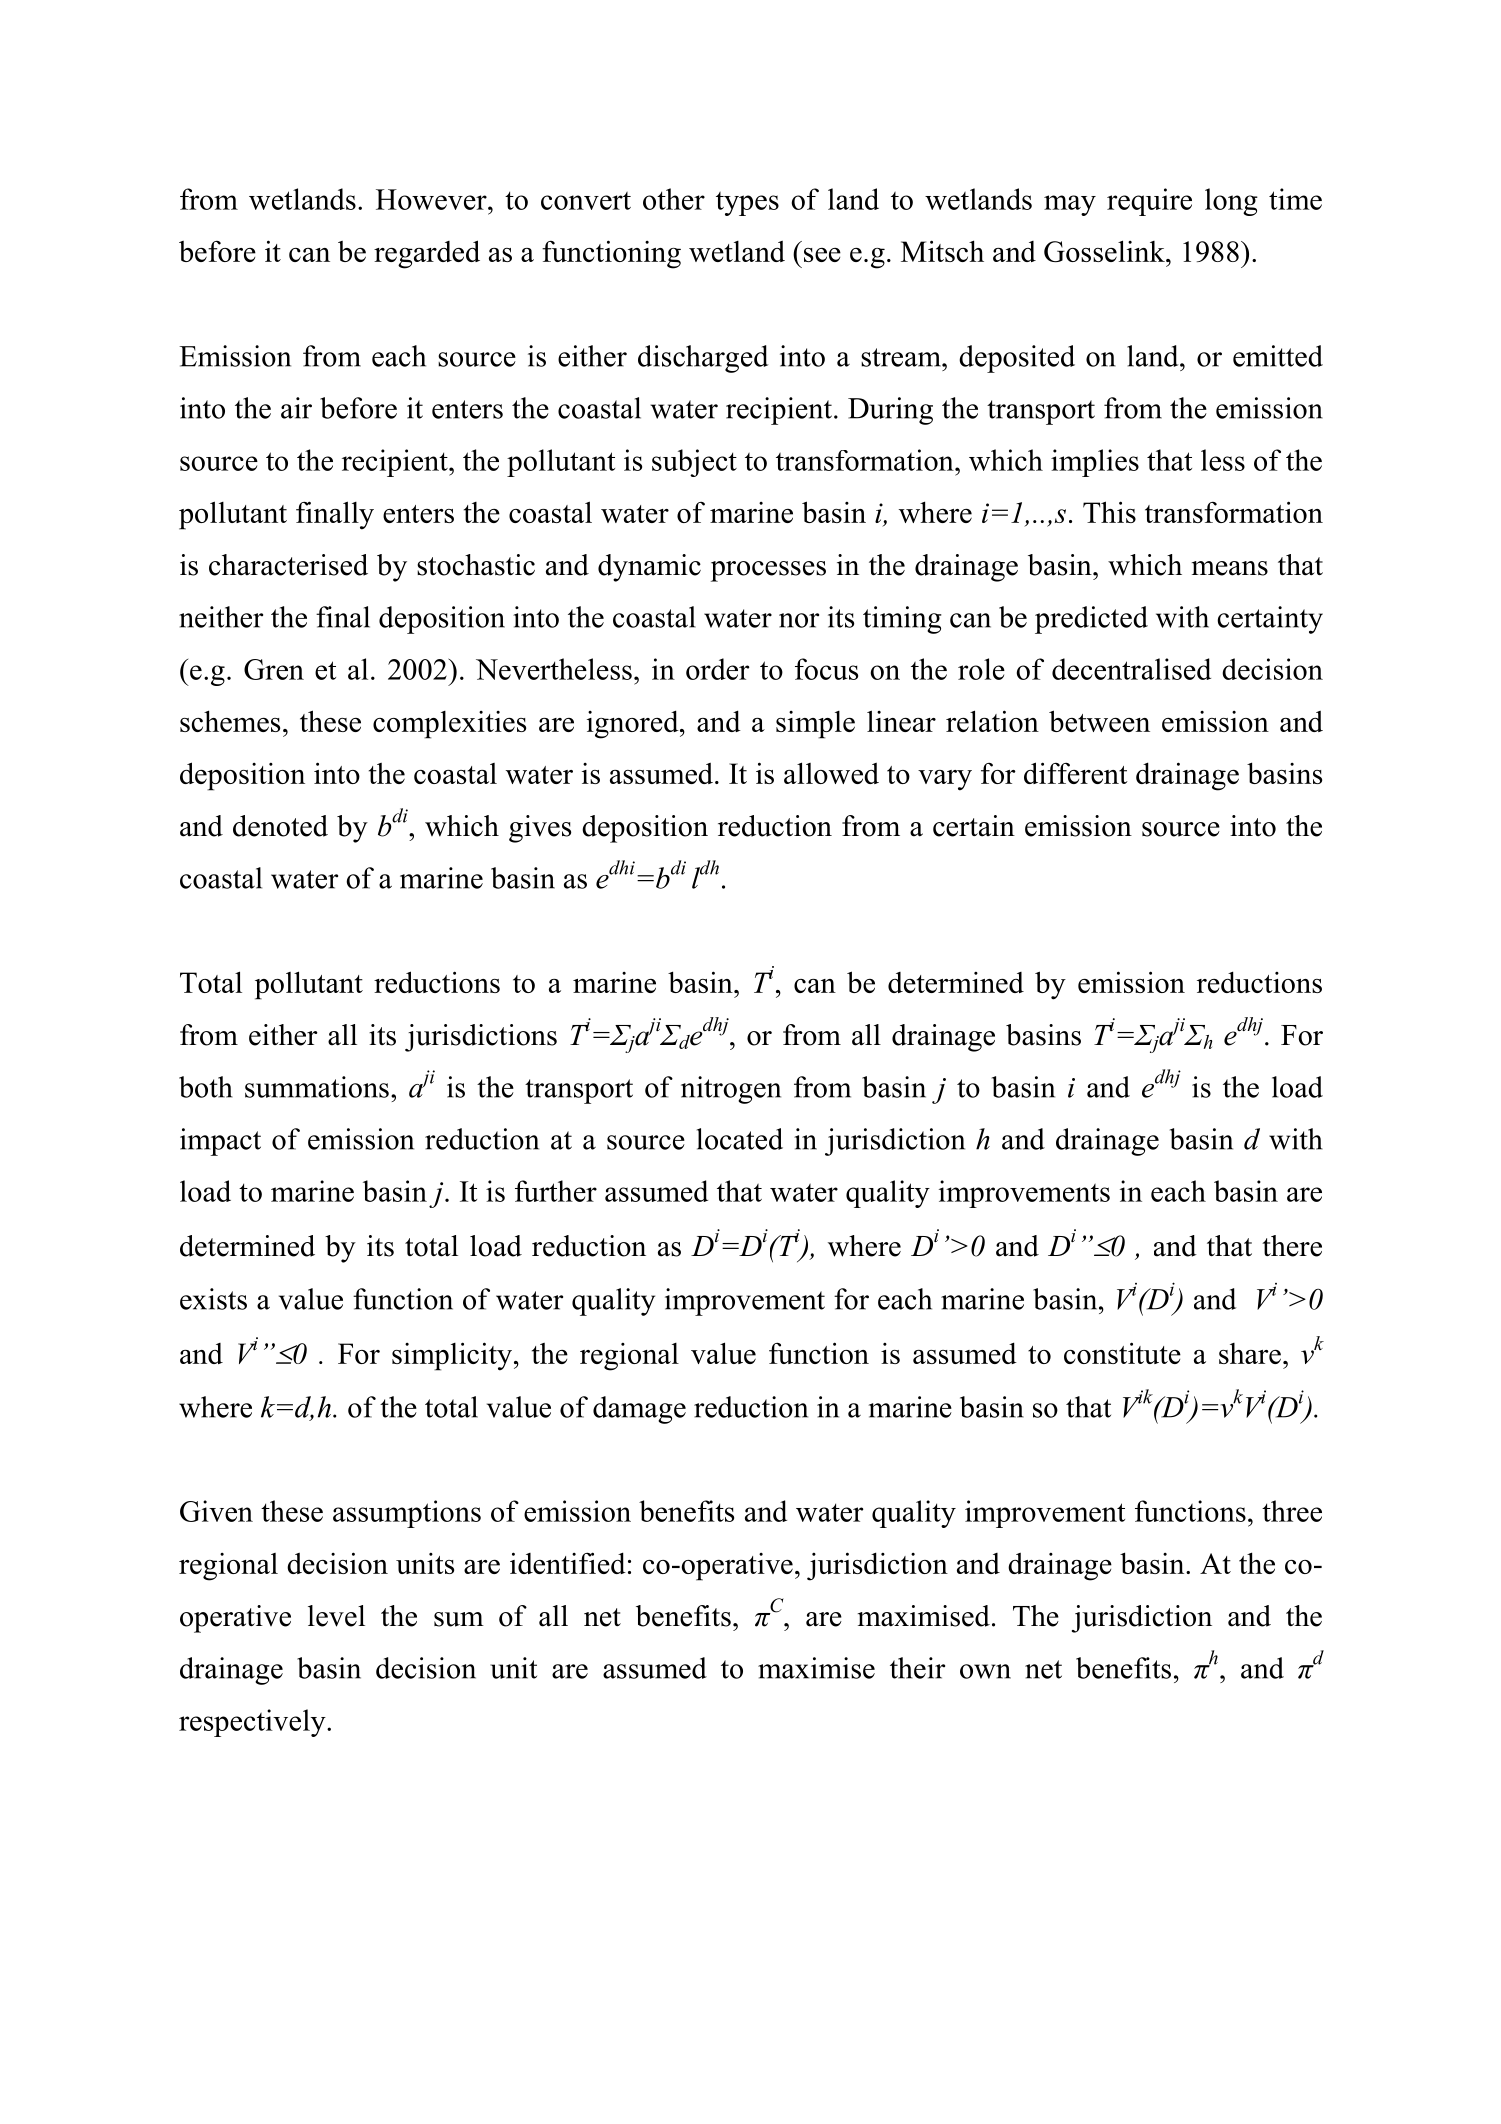 This image has width=1501, height=2124. Describe the element at coordinates (427, 254) in the image. I see `regarded` at that location.
